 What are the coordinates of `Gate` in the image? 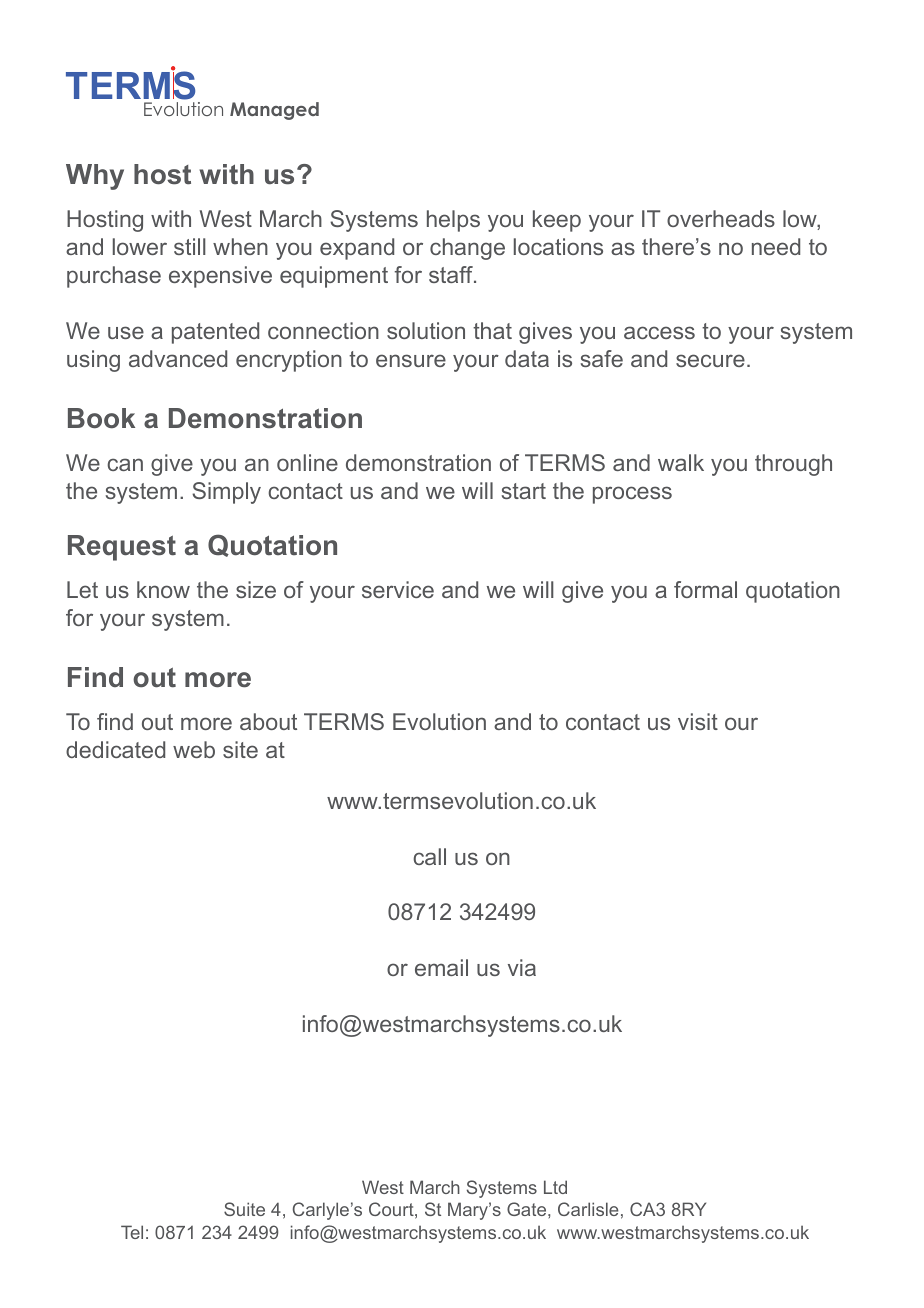 It's located at (528, 1209).
